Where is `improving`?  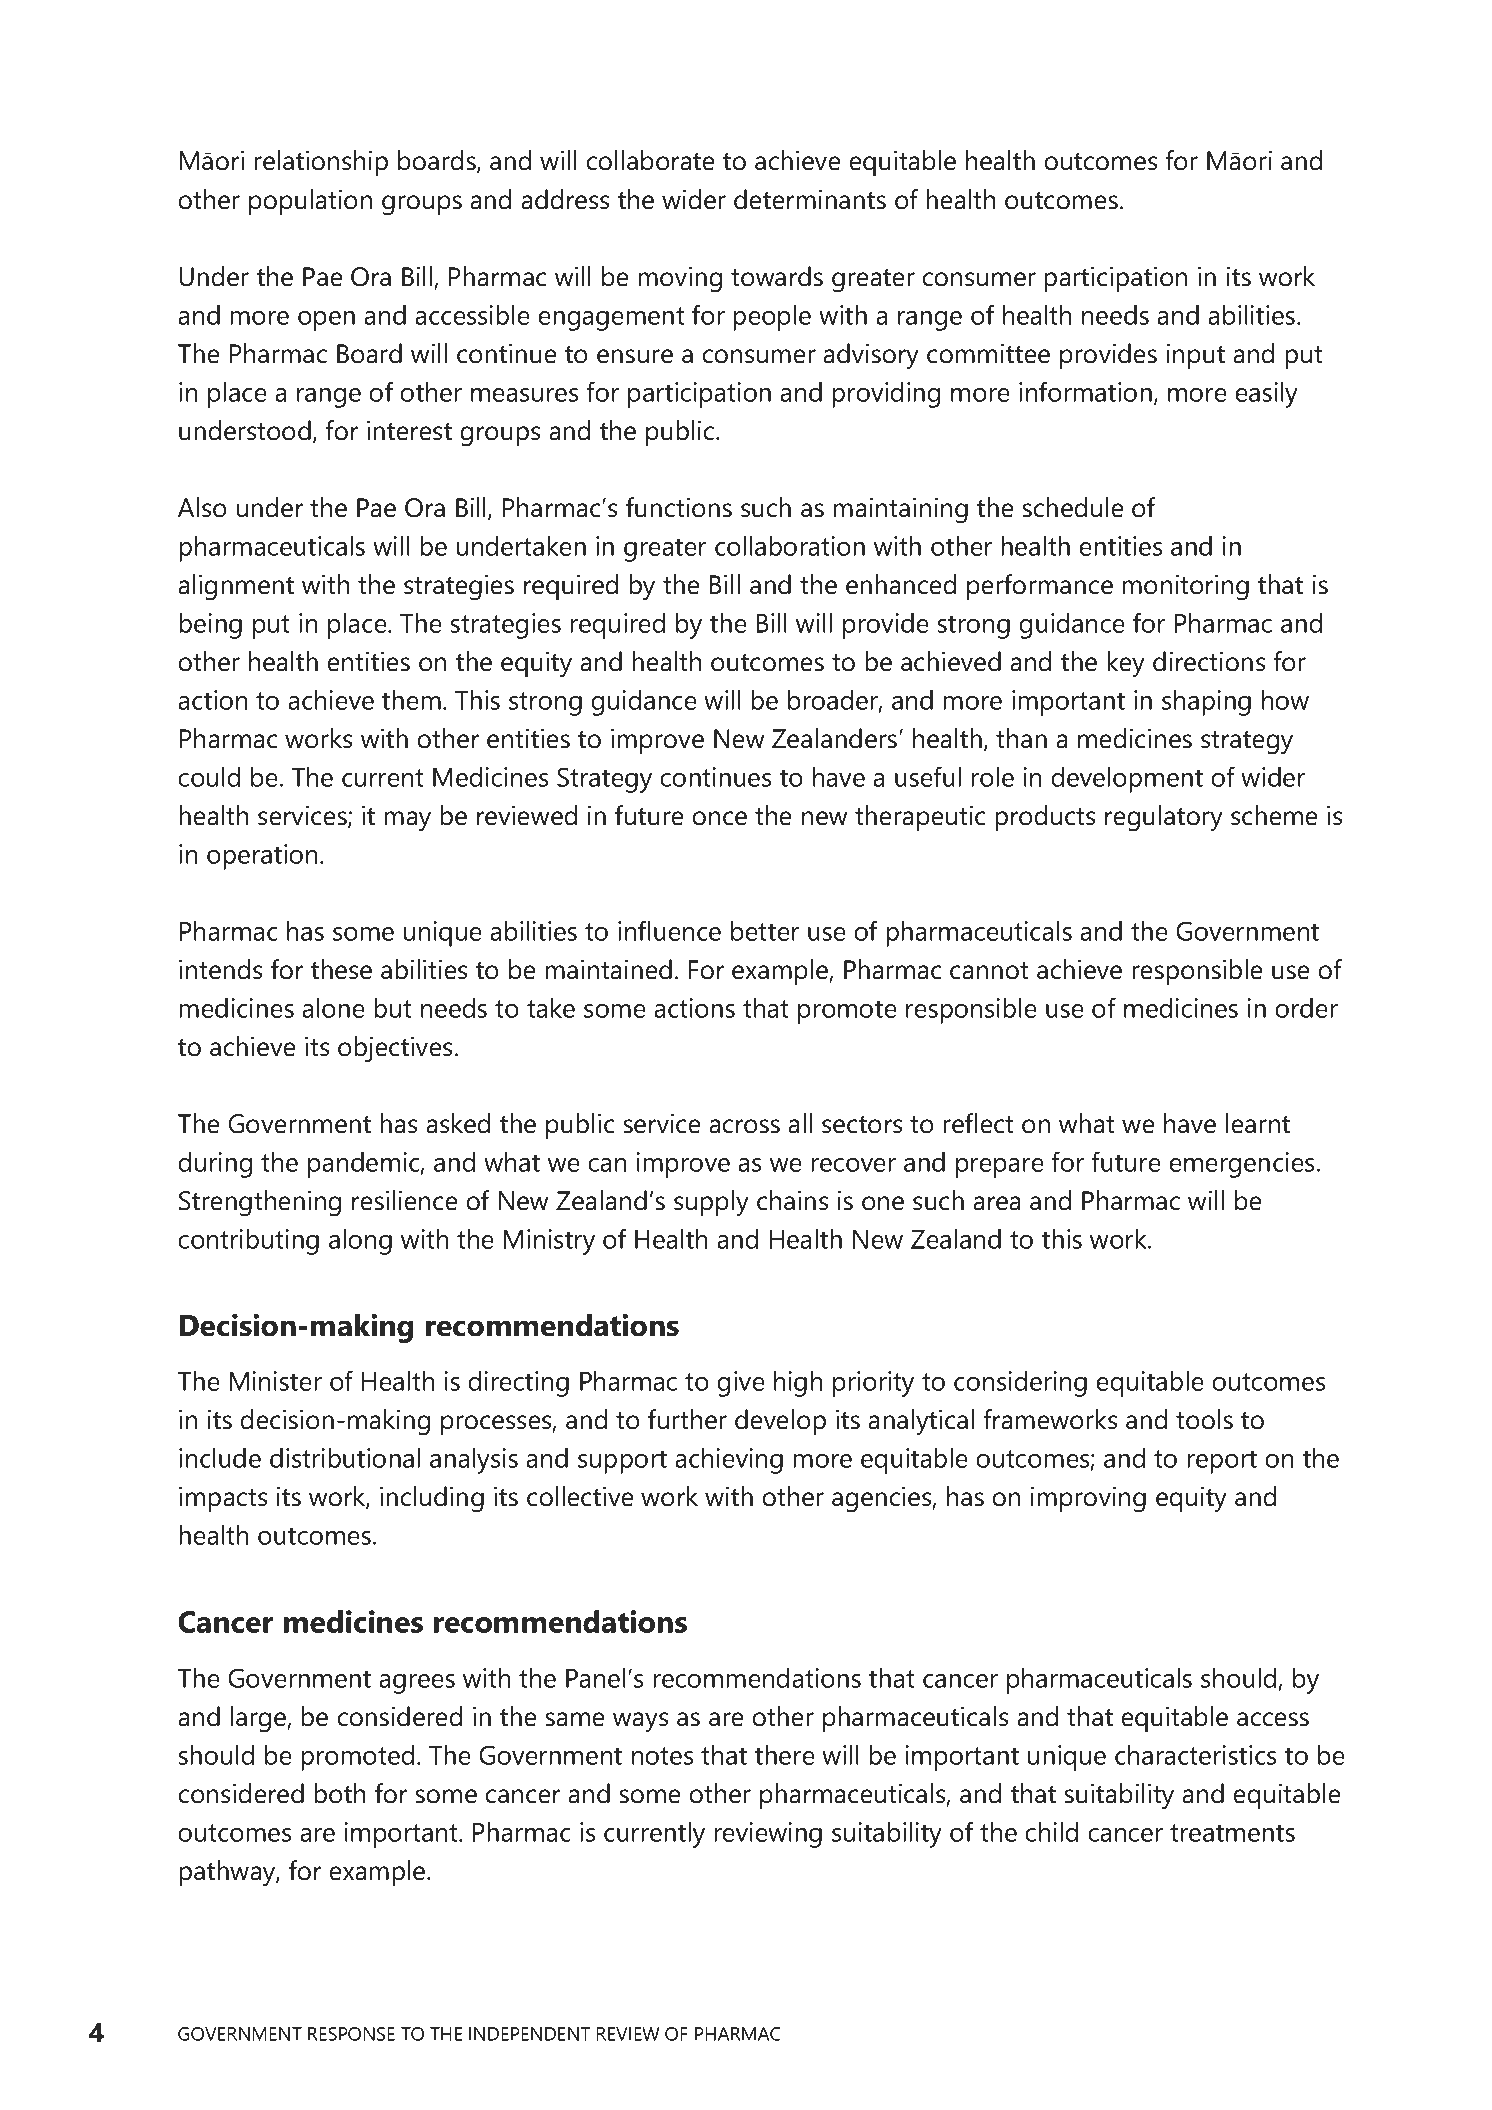
improving is located at coordinates (1088, 1499).
